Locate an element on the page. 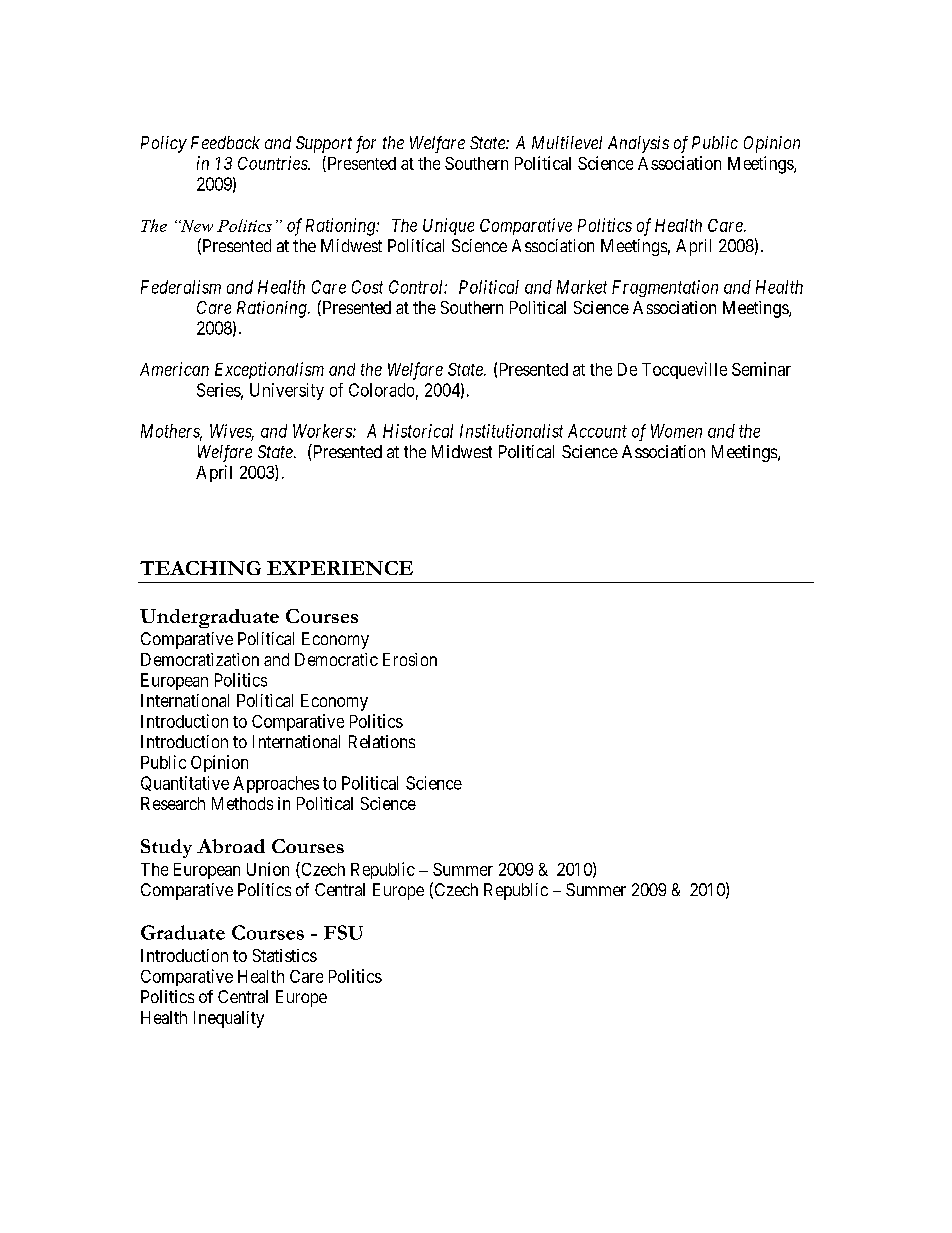 The image size is (952, 1233). Relations is located at coordinates (382, 741).
